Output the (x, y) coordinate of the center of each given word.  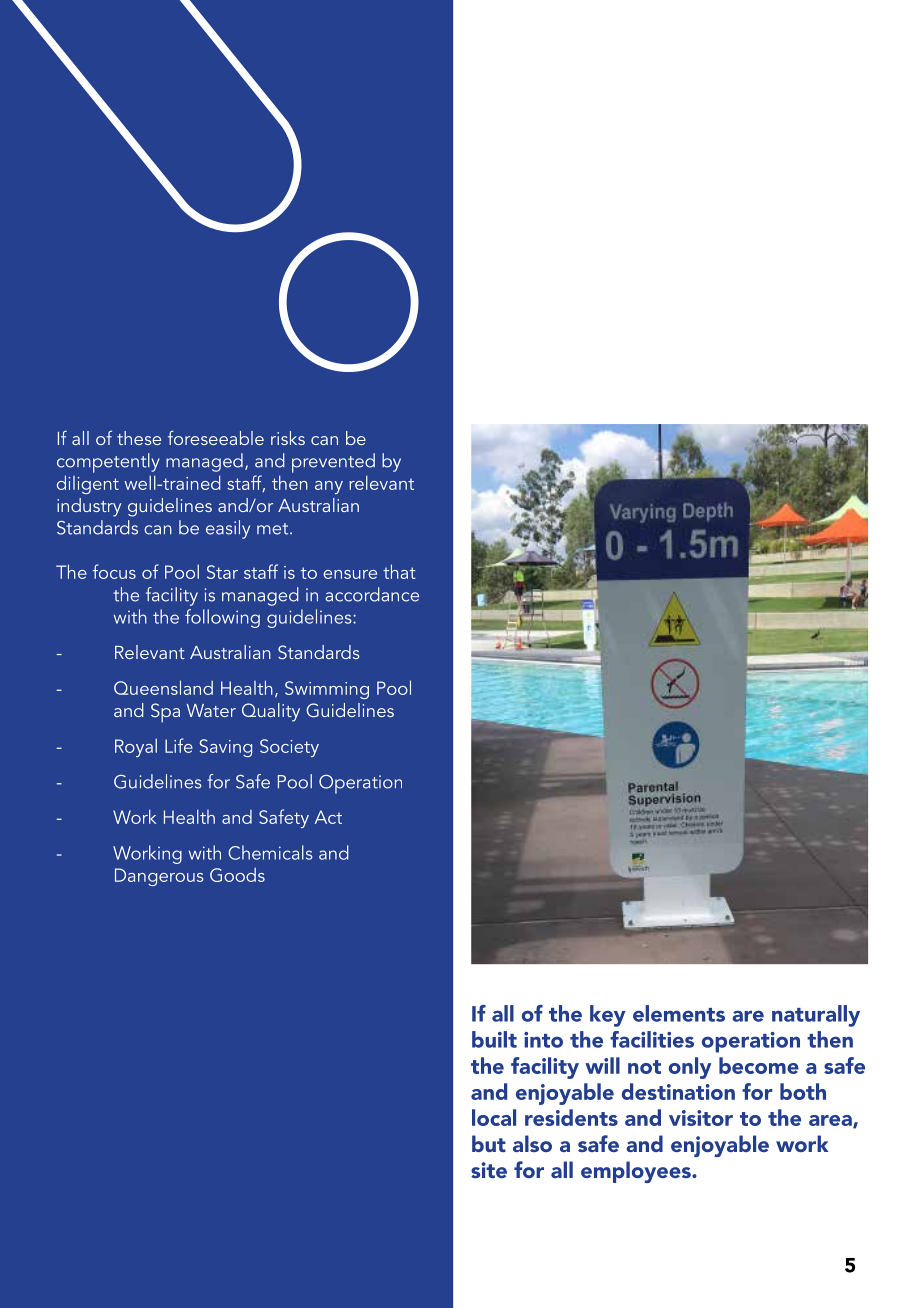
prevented (333, 463)
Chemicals (270, 852)
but (489, 1143)
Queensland (163, 687)
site (489, 1170)
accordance (372, 594)
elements (679, 1013)
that (399, 571)
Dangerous (159, 877)
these (139, 438)
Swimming (327, 690)
